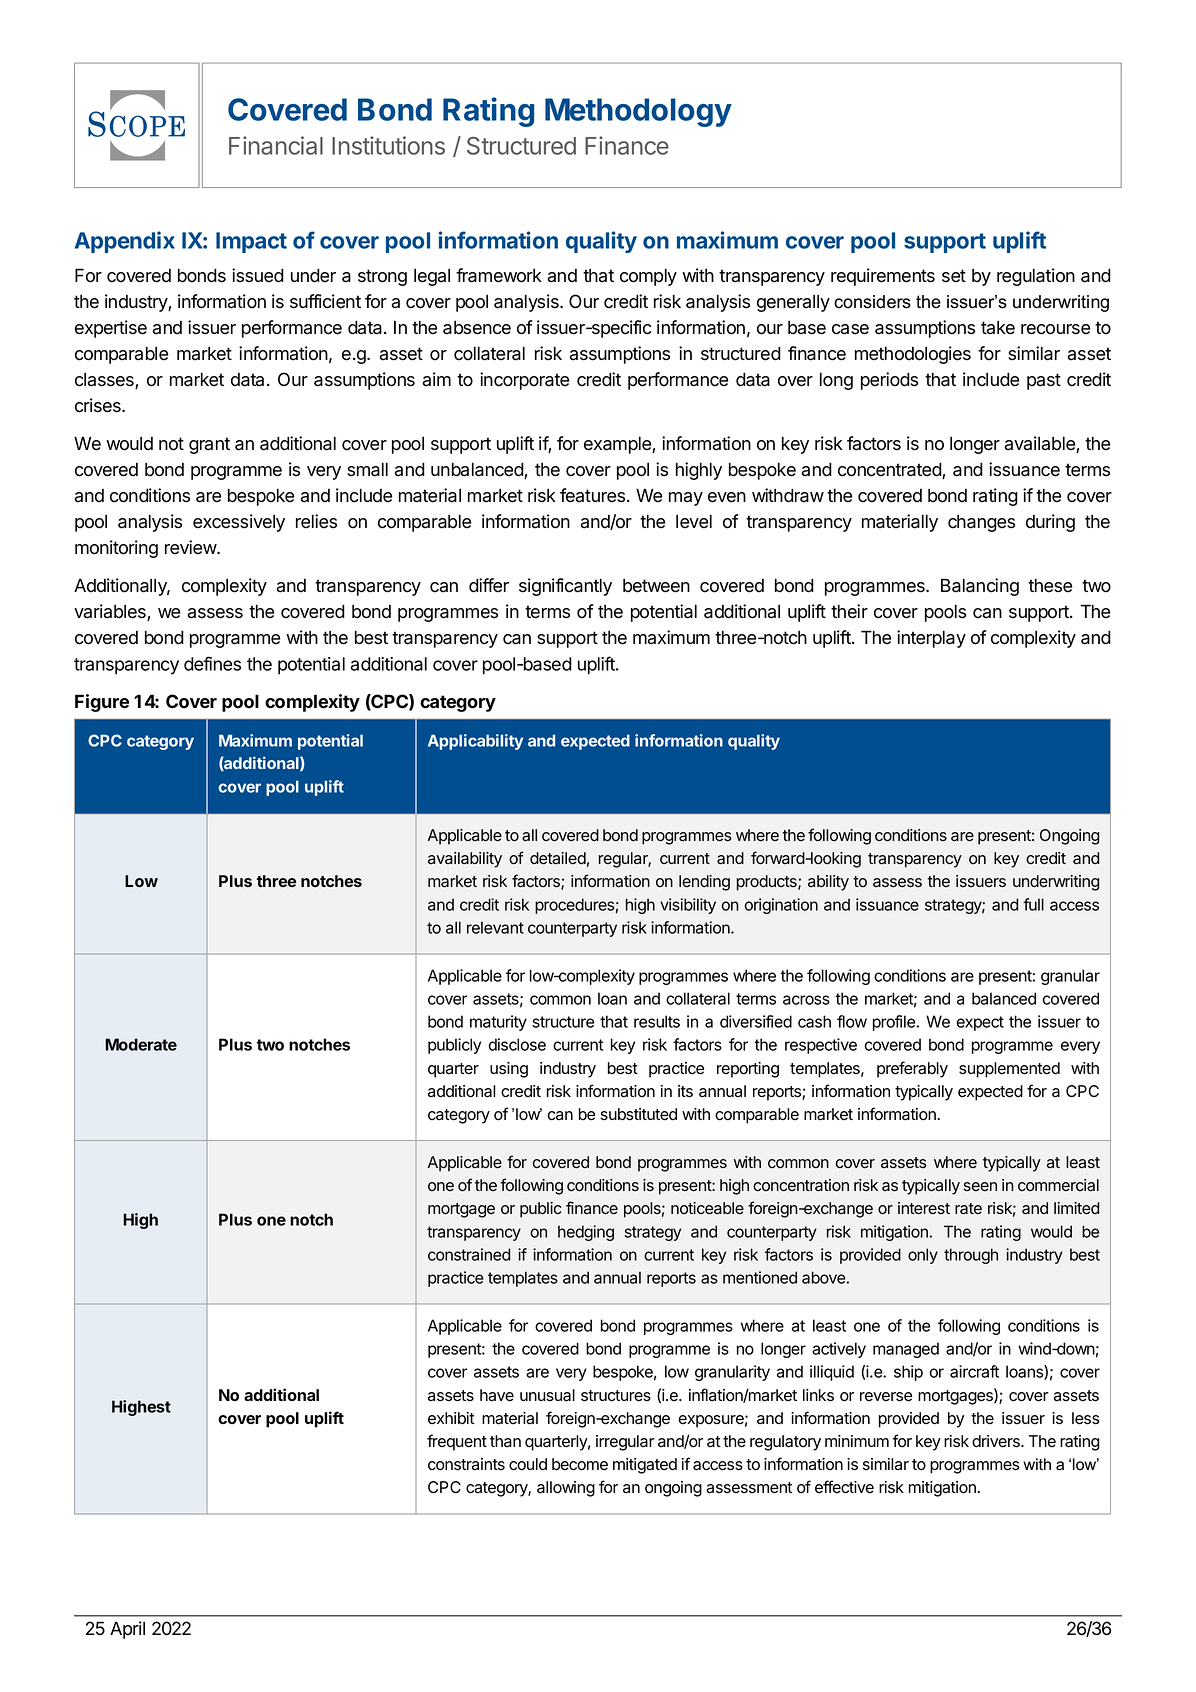  I want to click on April, so click(127, 1630).
